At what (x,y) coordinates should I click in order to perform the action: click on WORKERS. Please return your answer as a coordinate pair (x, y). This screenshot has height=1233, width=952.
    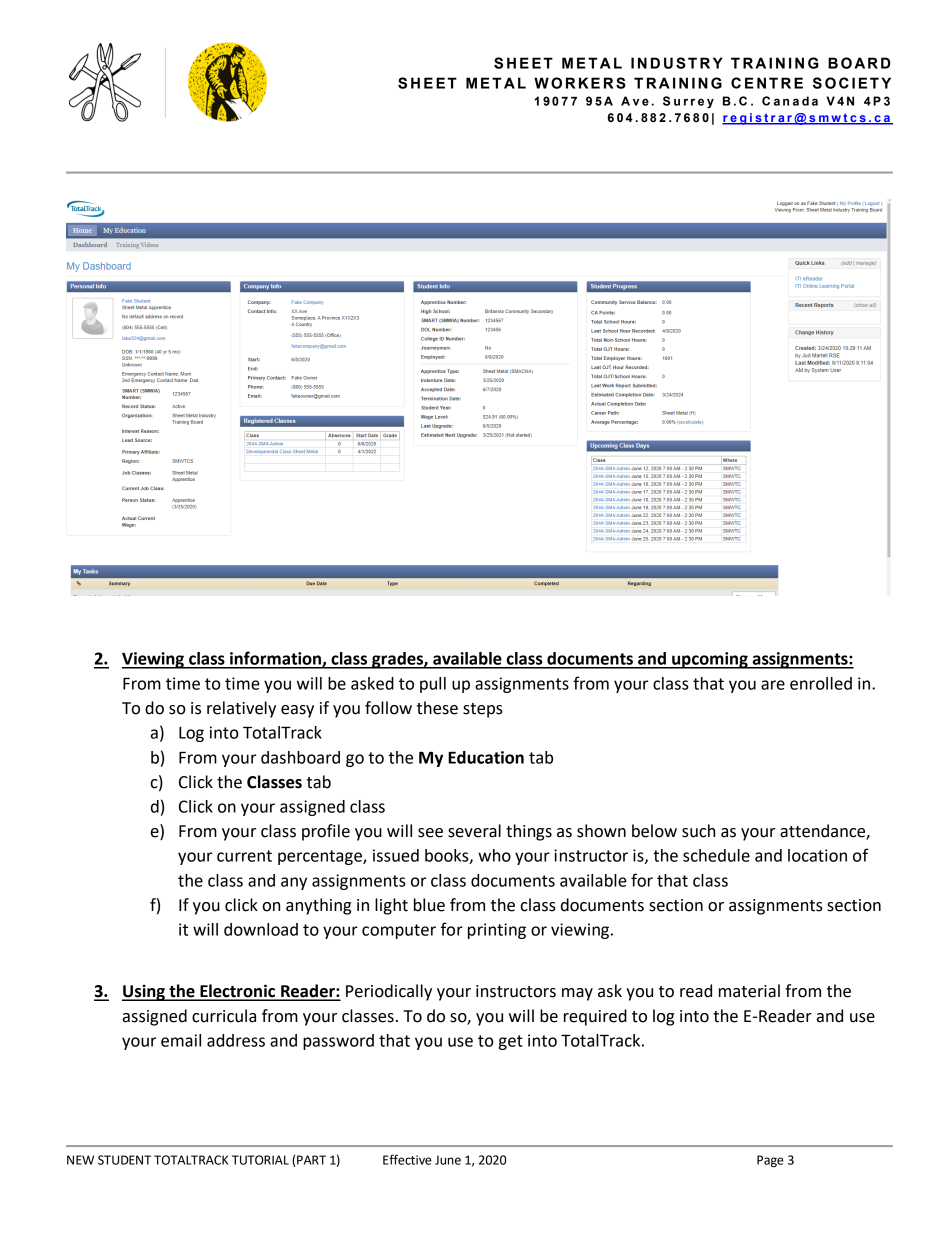
    Looking at the image, I should click on (580, 83).
